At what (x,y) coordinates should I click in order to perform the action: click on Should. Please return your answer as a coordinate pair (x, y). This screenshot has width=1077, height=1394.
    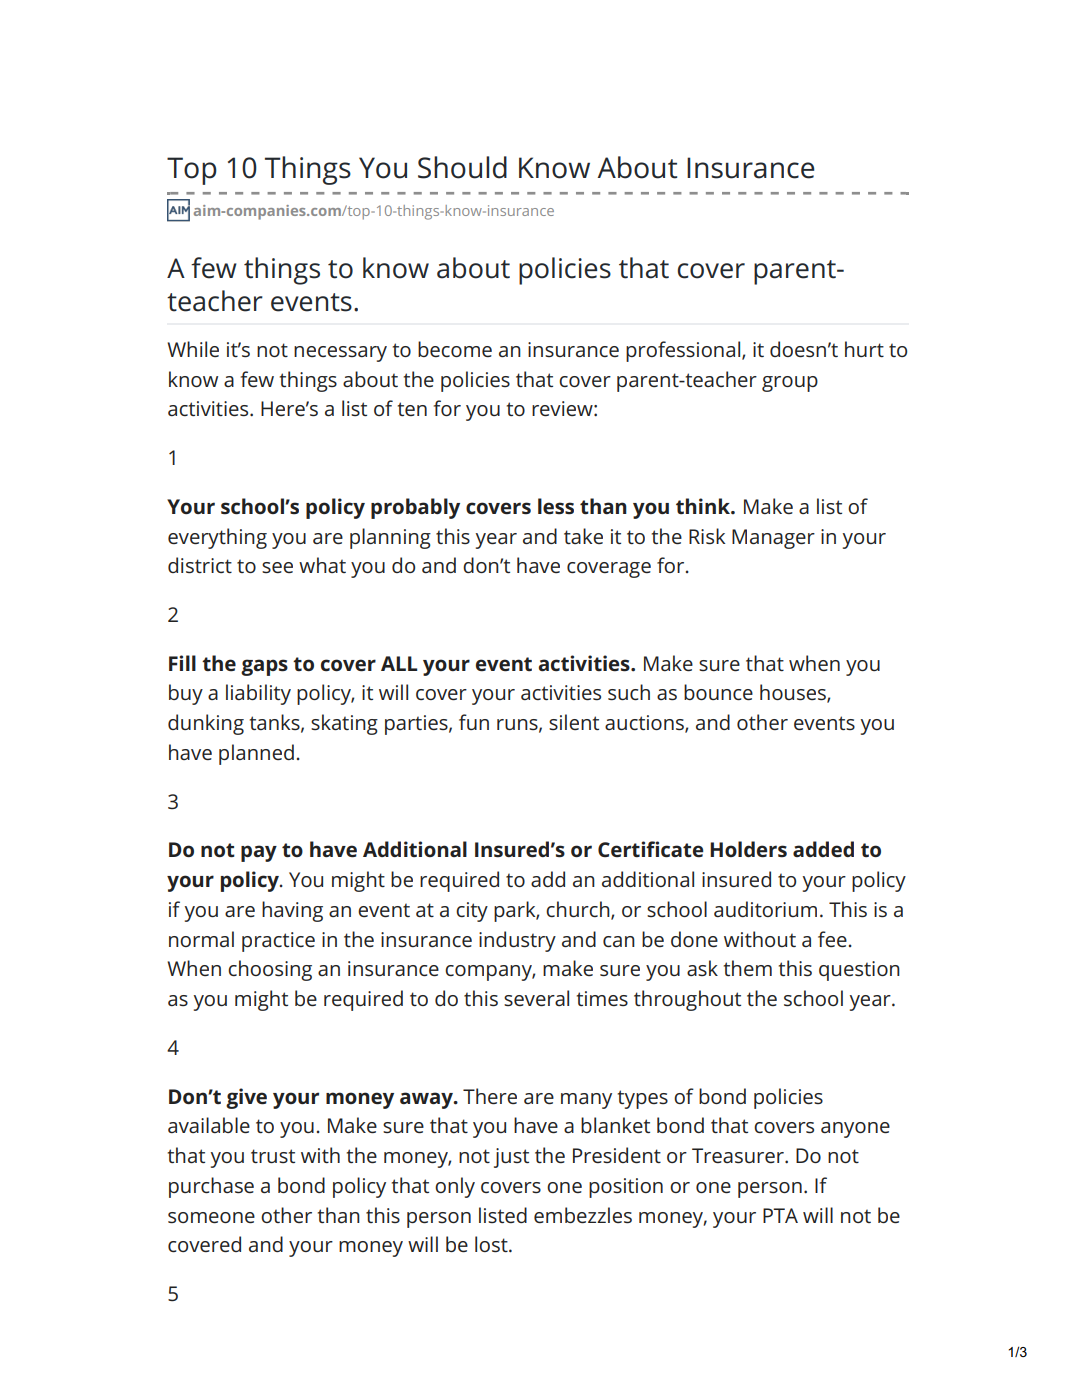
    Looking at the image, I should click on (462, 167).
